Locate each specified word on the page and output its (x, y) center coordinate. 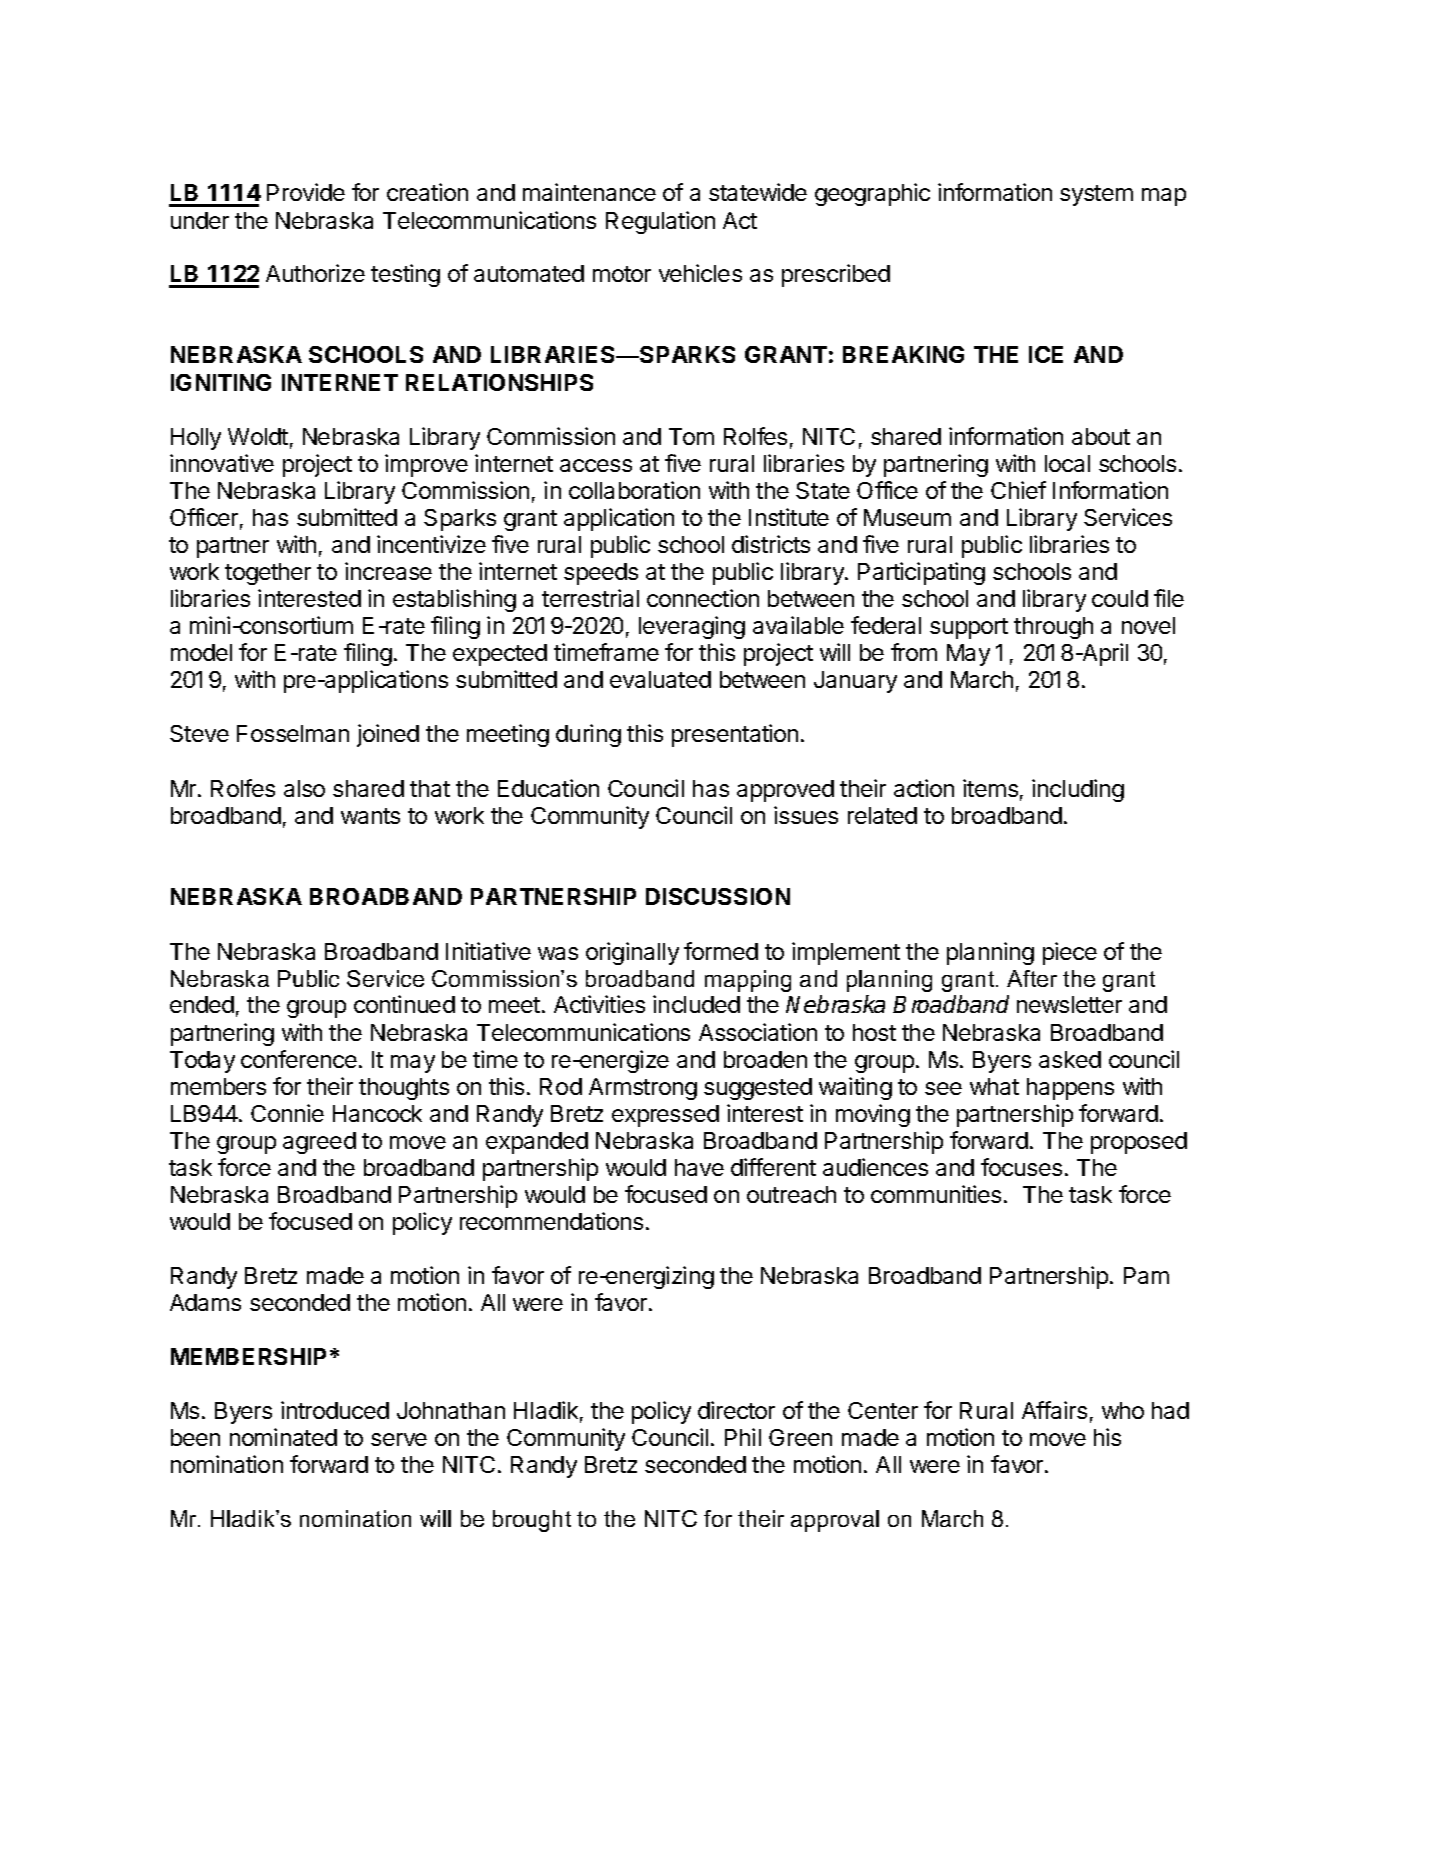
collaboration (634, 490)
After (1032, 978)
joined (388, 735)
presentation (735, 735)
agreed (319, 1143)
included (696, 1004)
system (1096, 195)
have (699, 1167)
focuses (1021, 1167)
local (1067, 463)
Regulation (660, 222)
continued (404, 1004)
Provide (306, 192)
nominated (283, 1437)
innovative (222, 463)
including (1078, 790)
